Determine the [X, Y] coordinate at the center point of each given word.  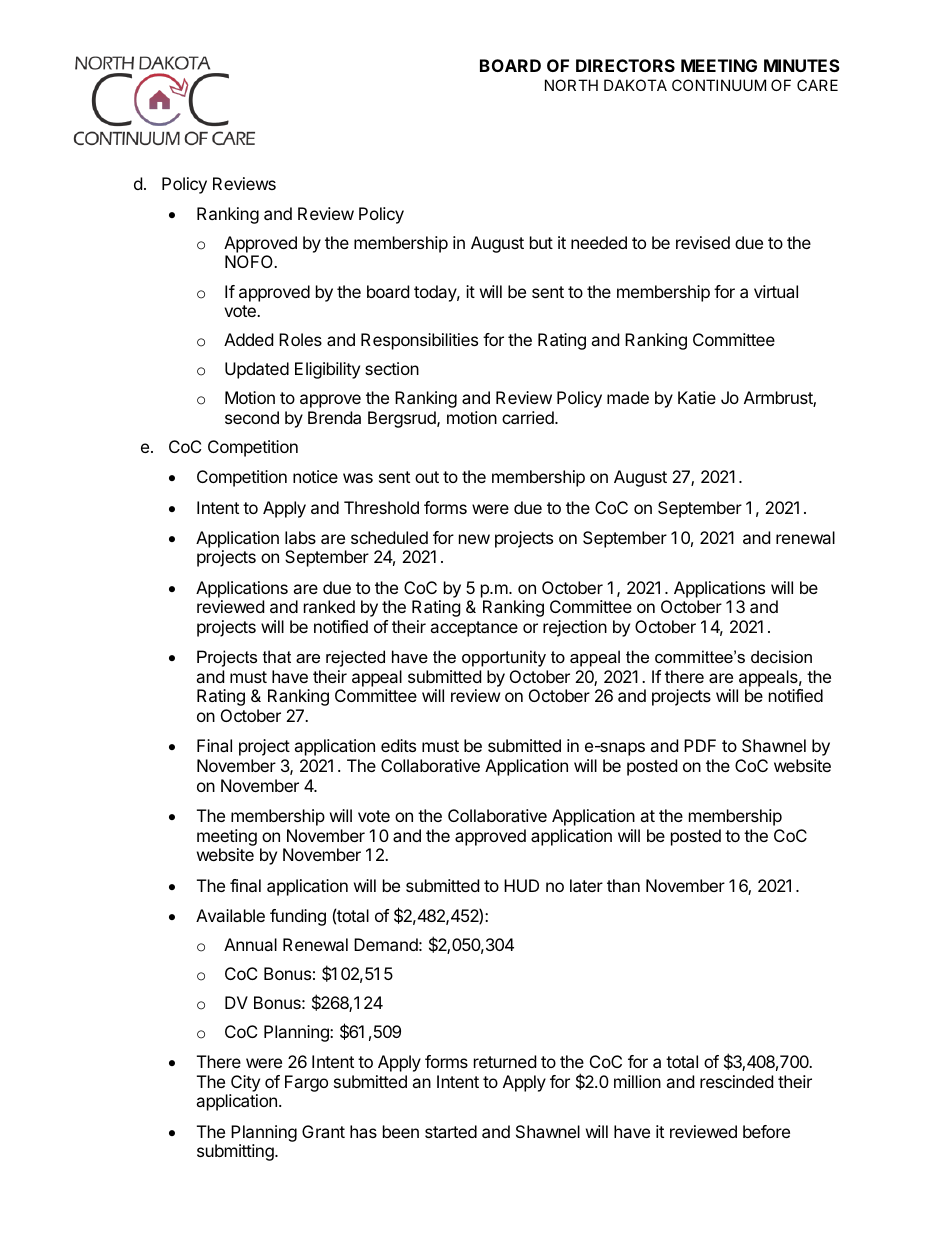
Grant [323, 1131]
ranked [329, 606]
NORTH [571, 85]
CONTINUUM [719, 85]
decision [781, 656]
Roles [300, 339]
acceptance [474, 629]
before [766, 1131]
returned [505, 1061]
